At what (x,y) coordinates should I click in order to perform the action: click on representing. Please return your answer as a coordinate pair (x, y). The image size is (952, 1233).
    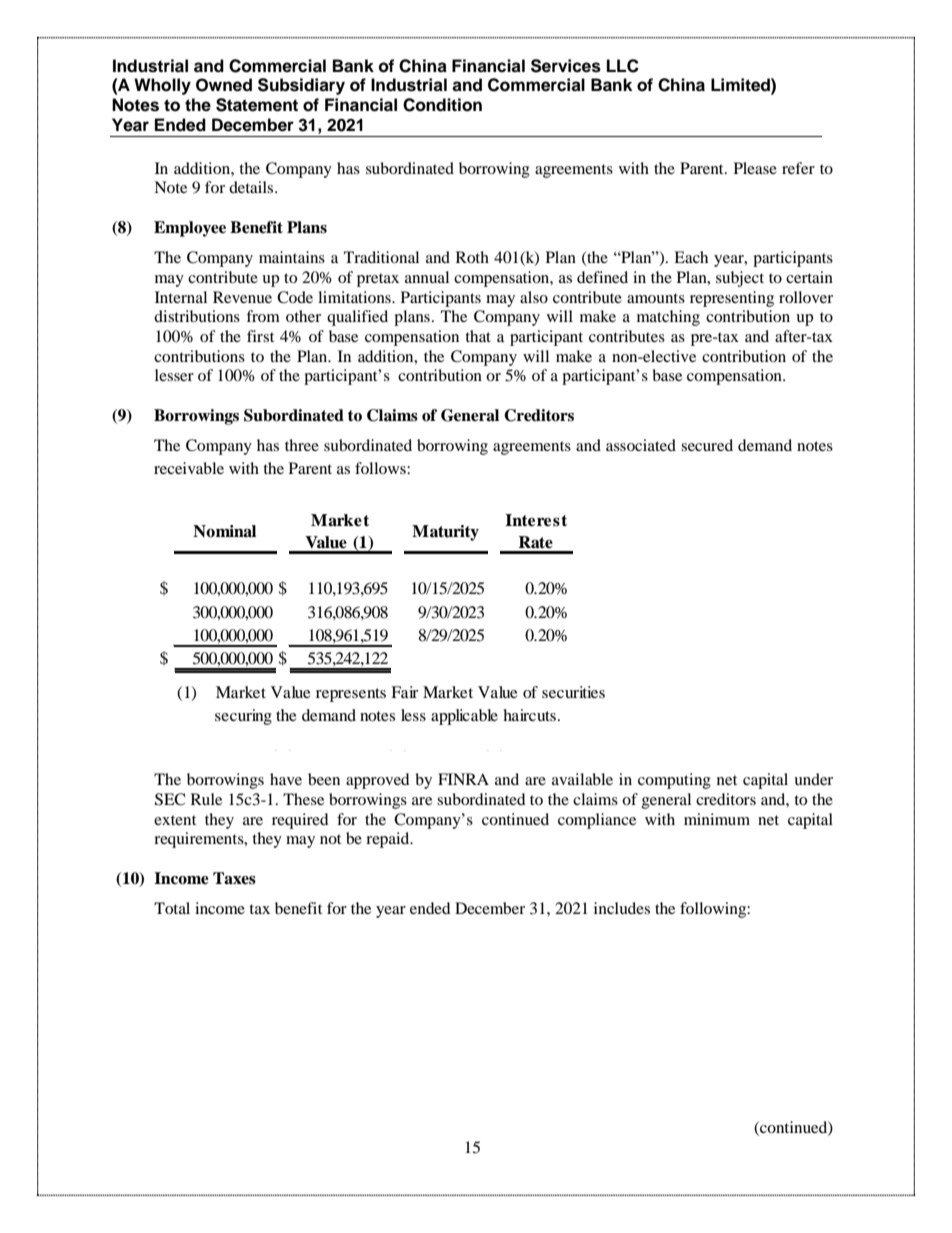
    Looking at the image, I should click on (732, 299).
